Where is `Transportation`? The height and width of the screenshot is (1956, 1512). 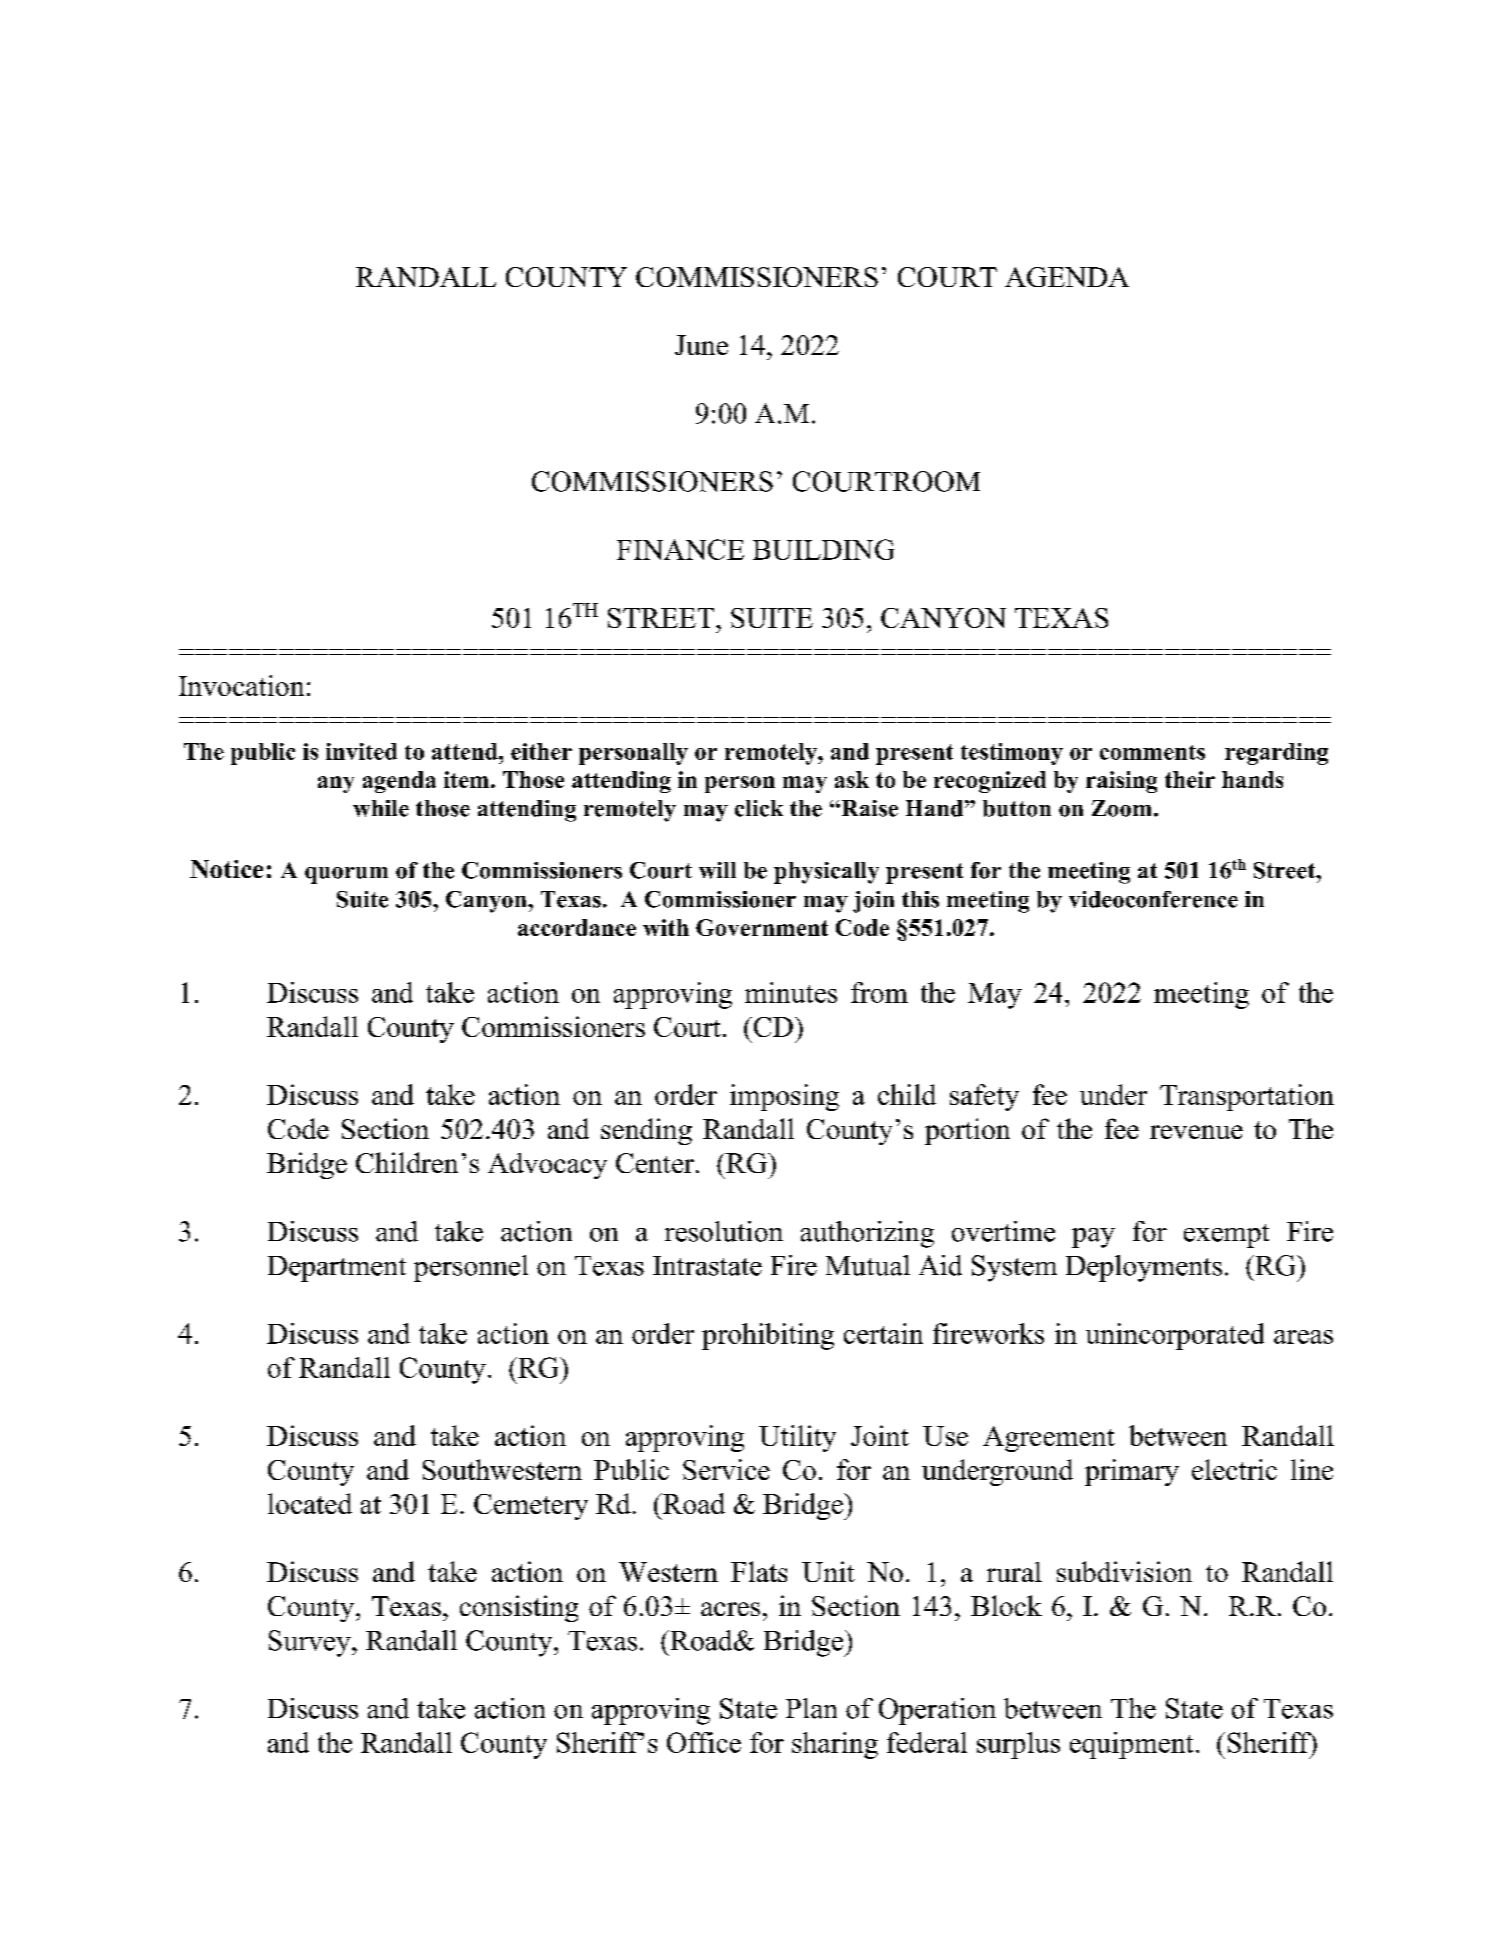 Transportation is located at coordinates (1247, 1097).
